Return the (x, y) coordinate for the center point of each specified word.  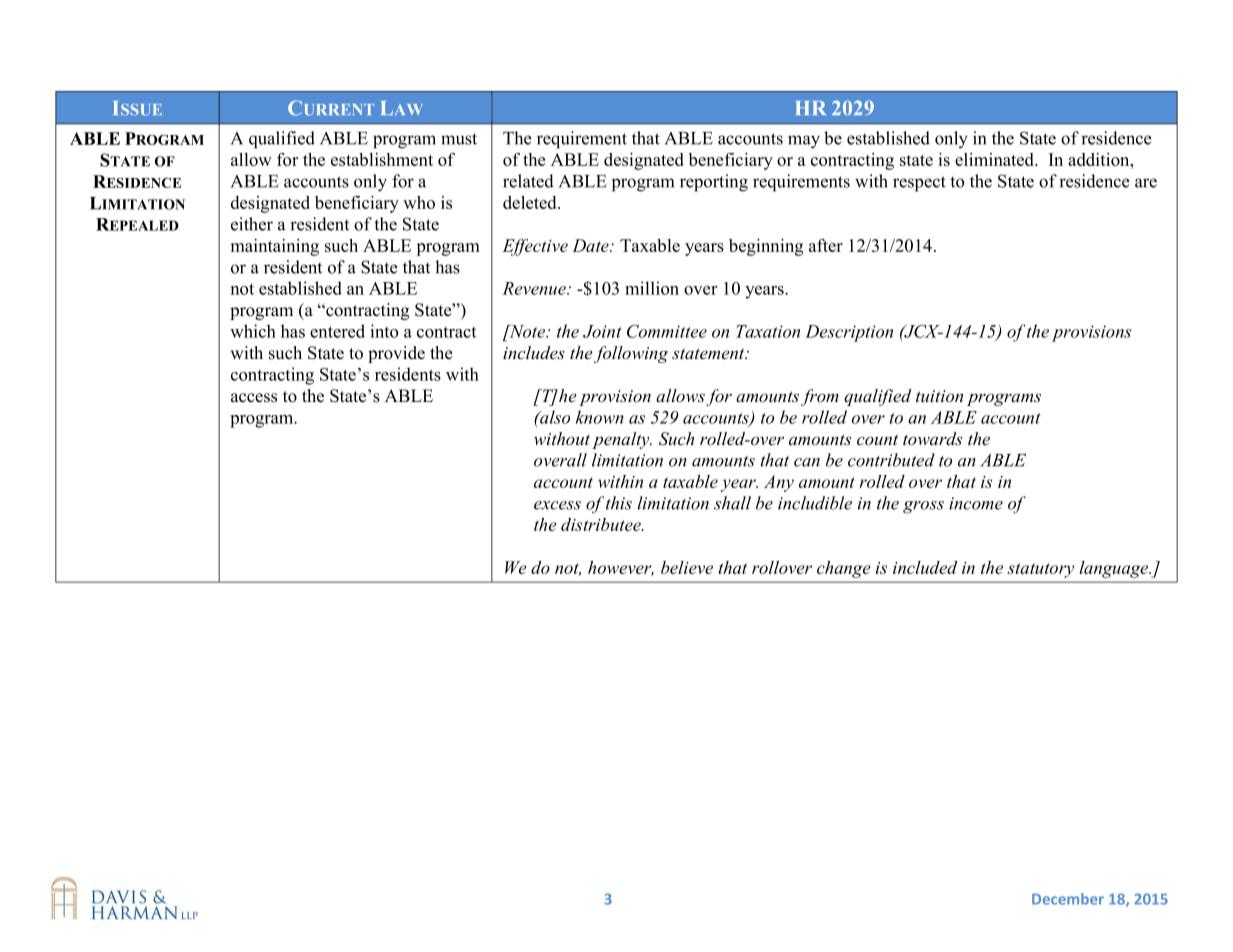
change (844, 569)
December (1068, 899)
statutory (1040, 570)
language (1115, 569)
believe (687, 567)
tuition (939, 396)
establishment (382, 159)
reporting (714, 183)
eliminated (996, 159)
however (621, 568)
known (600, 417)
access (254, 398)
